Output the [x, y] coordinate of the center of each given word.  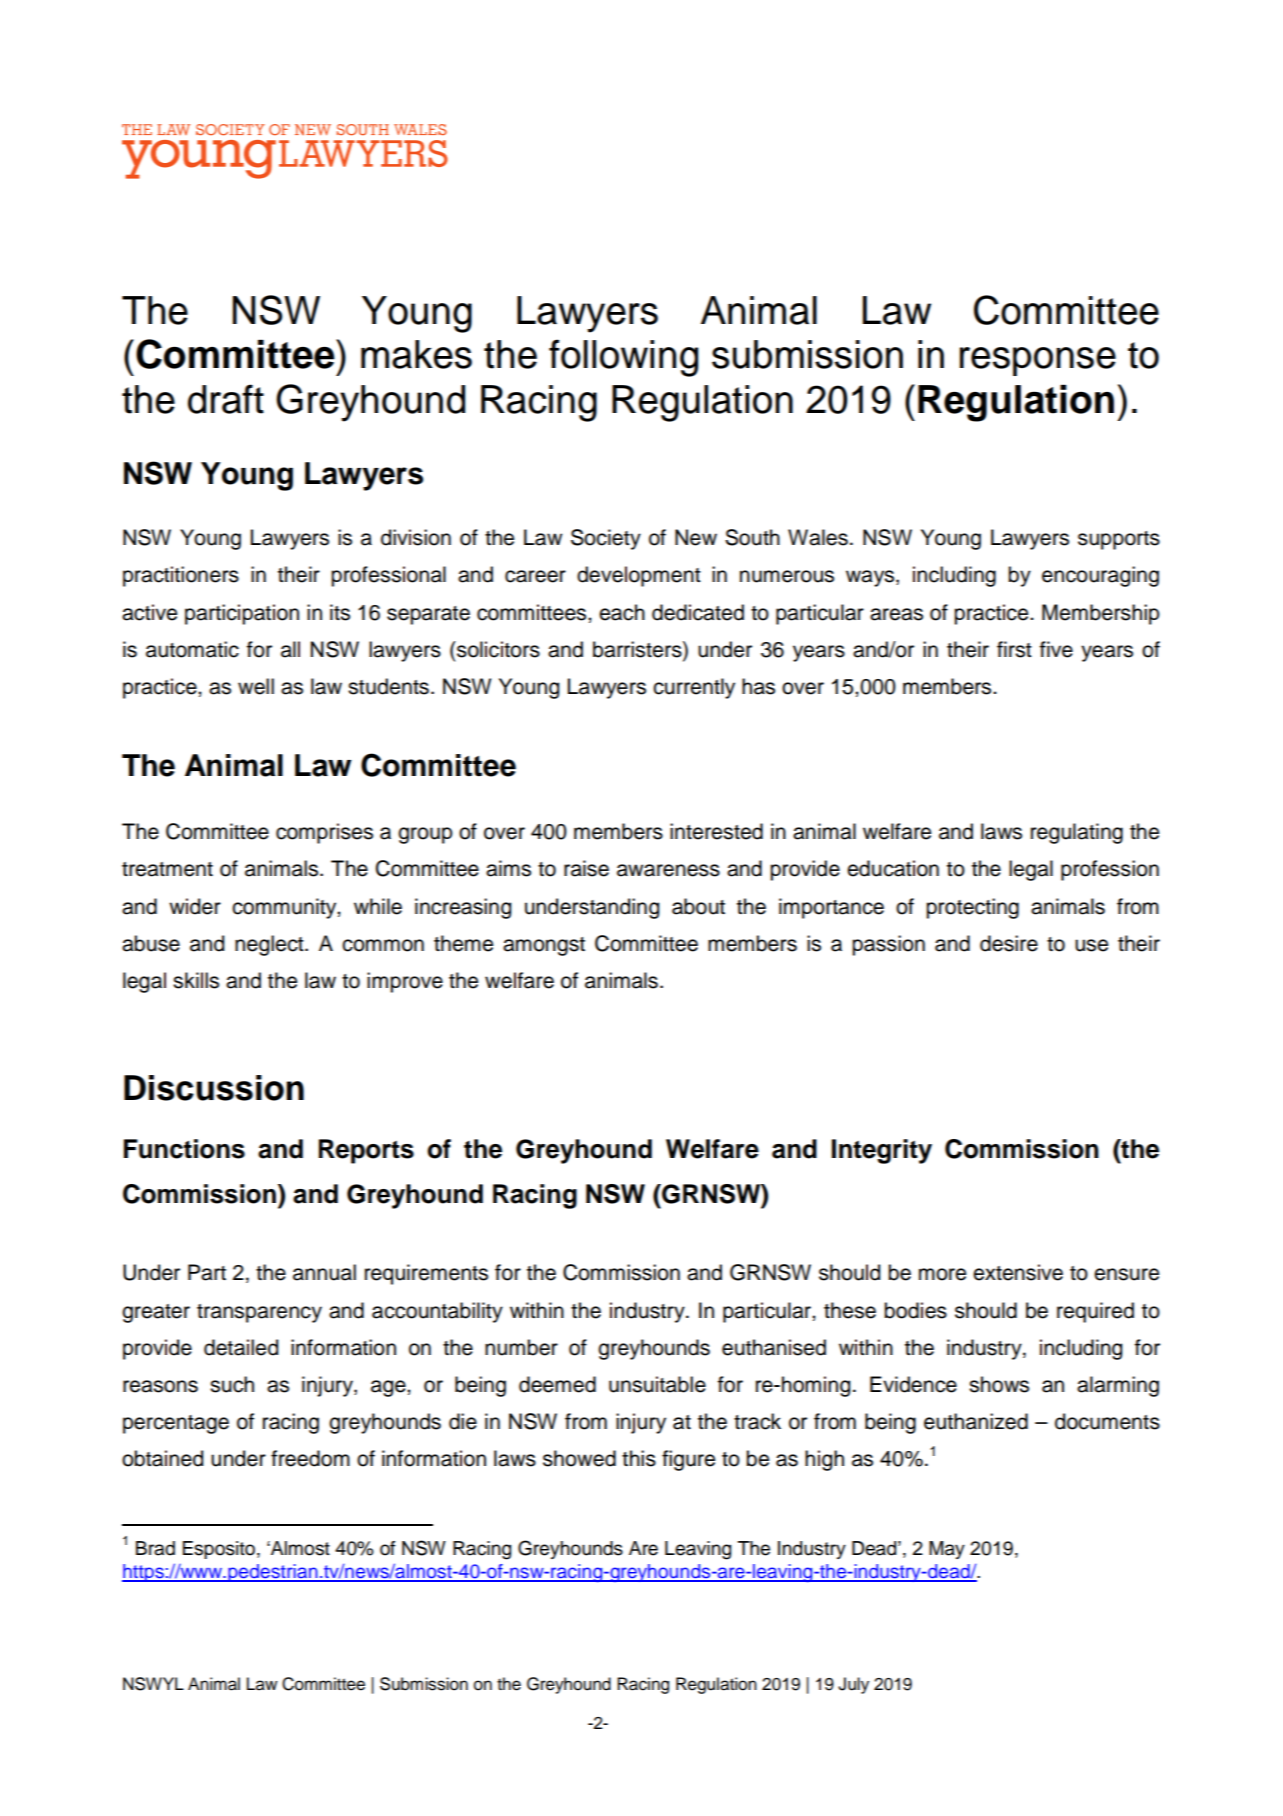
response [1038, 361]
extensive [1018, 1272]
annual [324, 1272]
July [853, 1685]
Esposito [220, 1550]
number [521, 1347]
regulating [1077, 833]
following [623, 358]
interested [716, 831]
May [947, 1550]
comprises [324, 833]
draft [226, 399]
